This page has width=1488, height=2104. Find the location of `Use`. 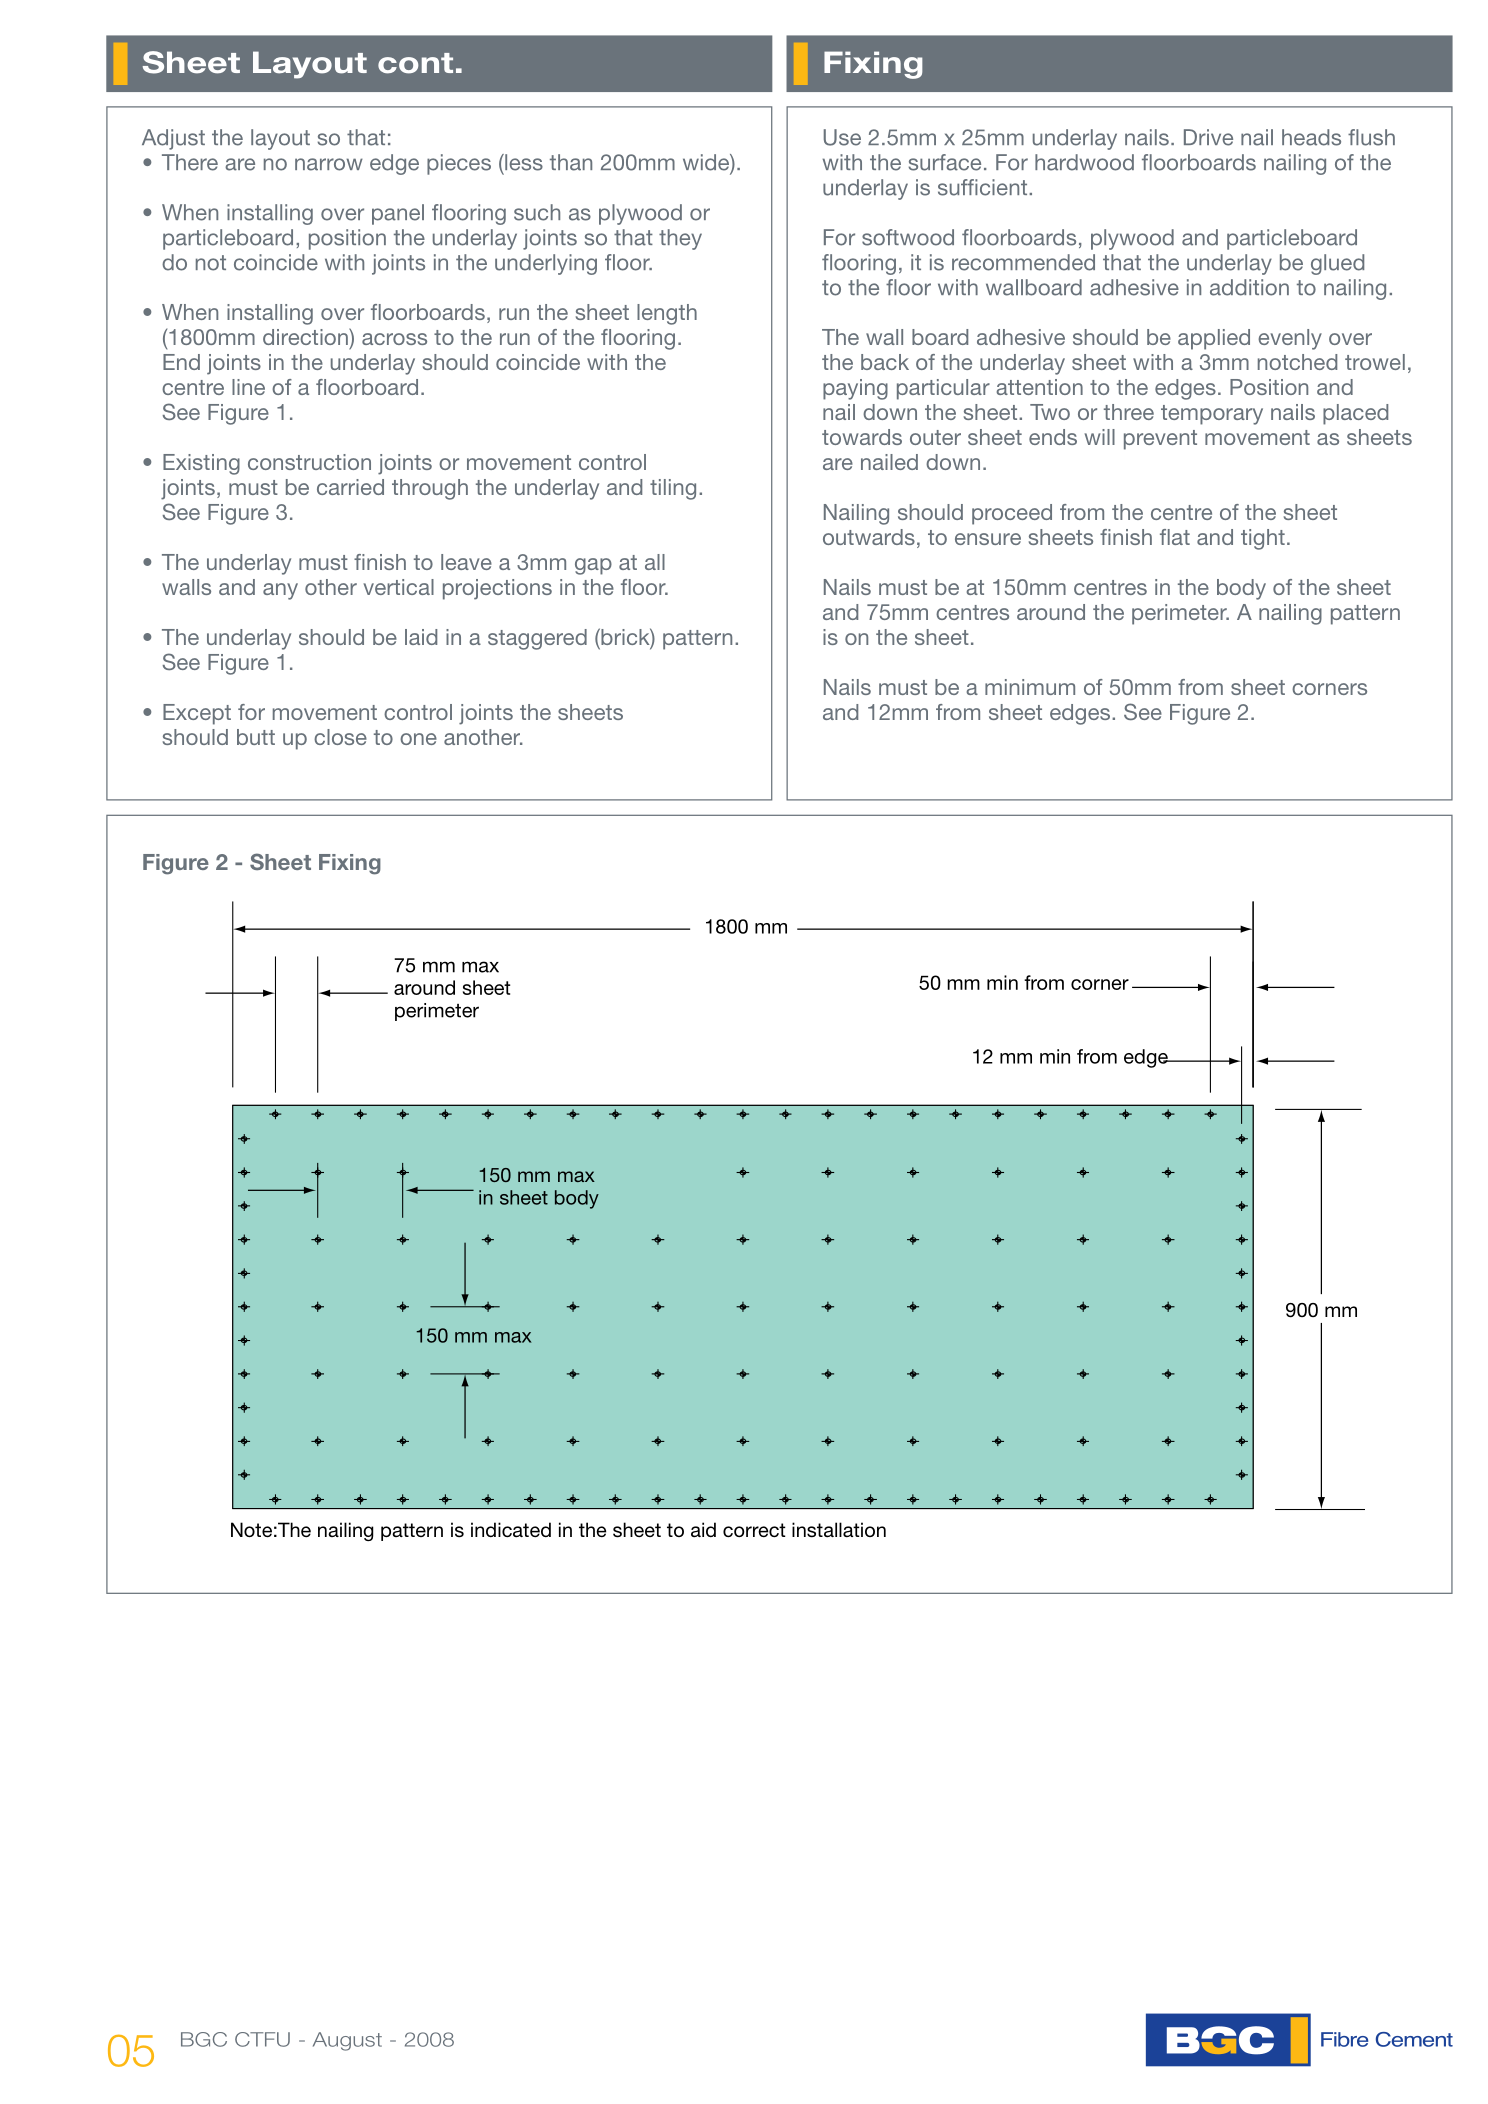

Use is located at coordinates (842, 137).
